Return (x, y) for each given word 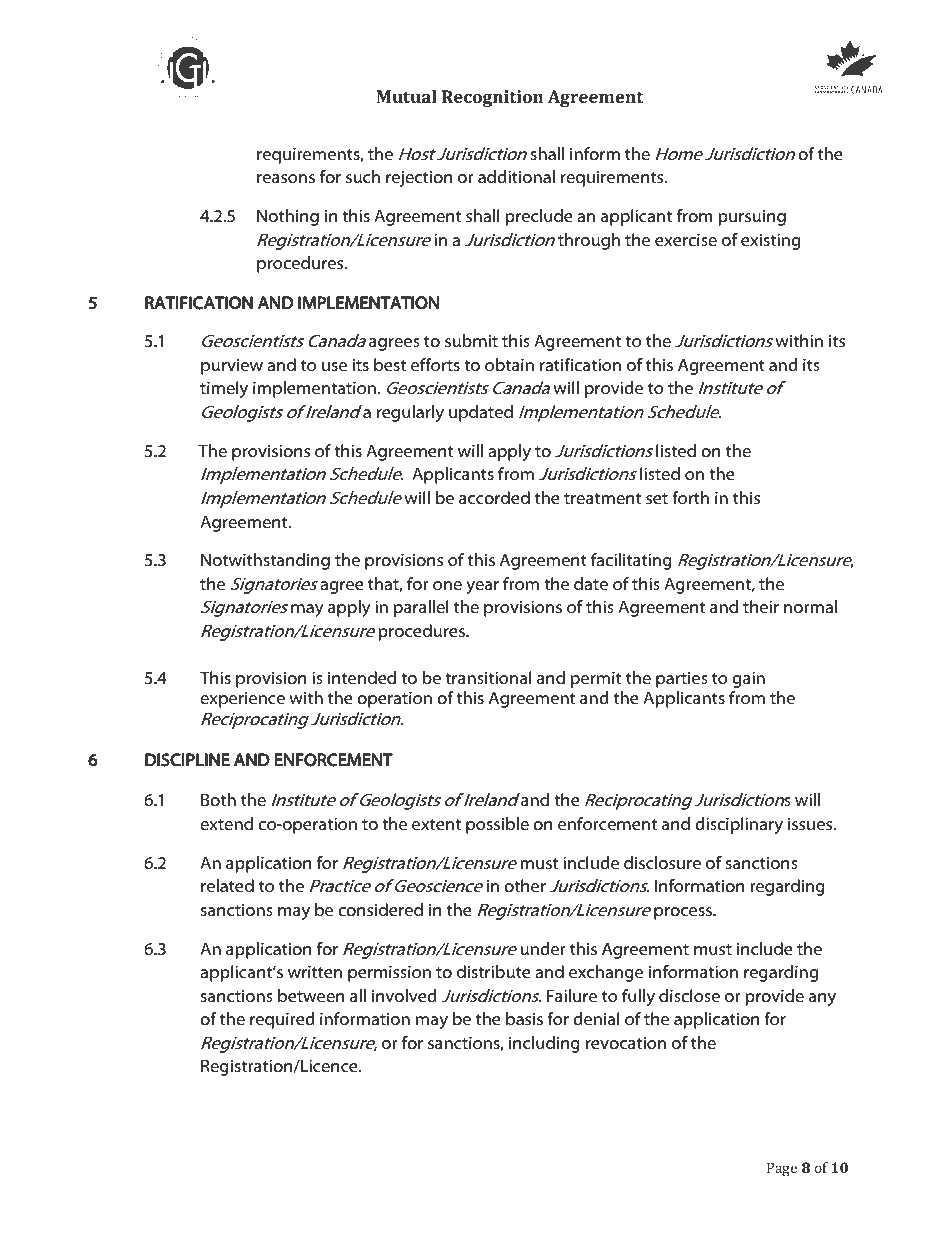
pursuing (752, 217)
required (282, 1020)
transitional (488, 677)
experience (242, 699)
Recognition (492, 98)
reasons (286, 178)
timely (224, 389)
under (543, 948)
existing (770, 241)
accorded (494, 497)
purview (232, 366)
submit (471, 340)
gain (748, 679)
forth (690, 497)
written (315, 971)
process (684, 913)
